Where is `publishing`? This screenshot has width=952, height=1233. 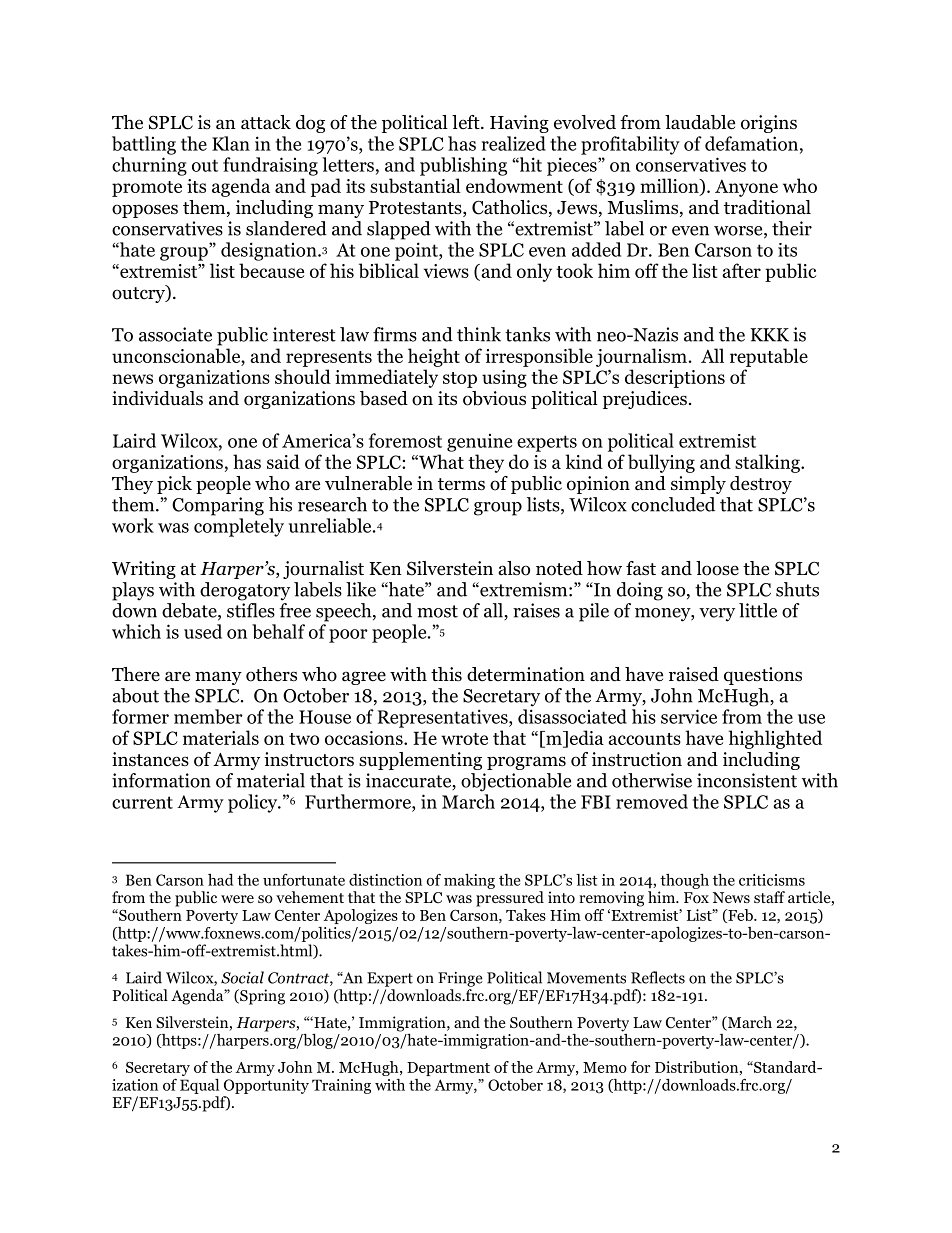 publishing is located at coordinates (463, 166).
